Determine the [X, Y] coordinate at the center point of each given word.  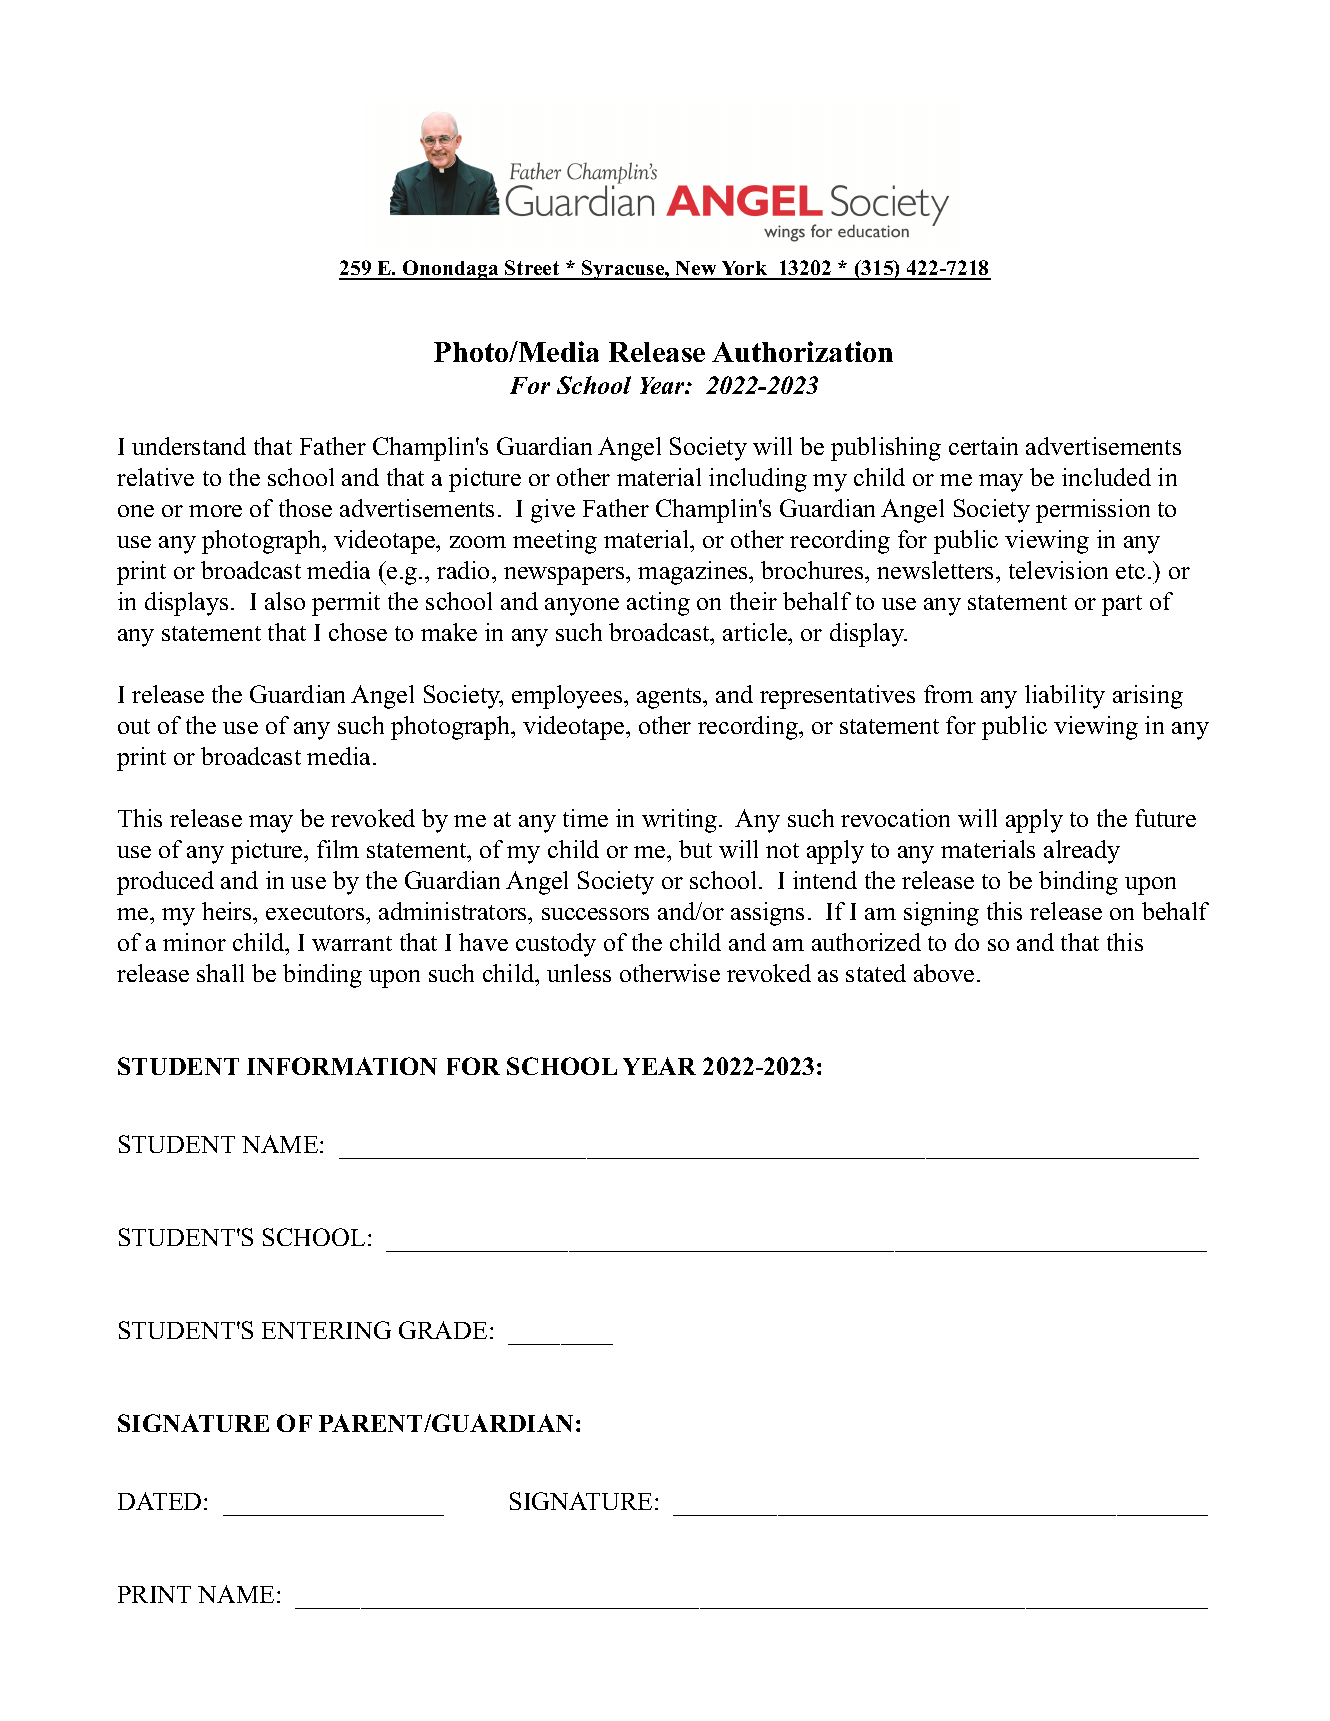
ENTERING [326, 1330]
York [744, 270]
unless [579, 973]
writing [679, 821]
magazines [694, 573]
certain [983, 446]
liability [1065, 697]
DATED [159, 1501]
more [215, 511]
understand [189, 446]
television [1058, 570]
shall [220, 973]
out [134, 726]
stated [876, 973]
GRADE [443, 1330]
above [944, 973]
